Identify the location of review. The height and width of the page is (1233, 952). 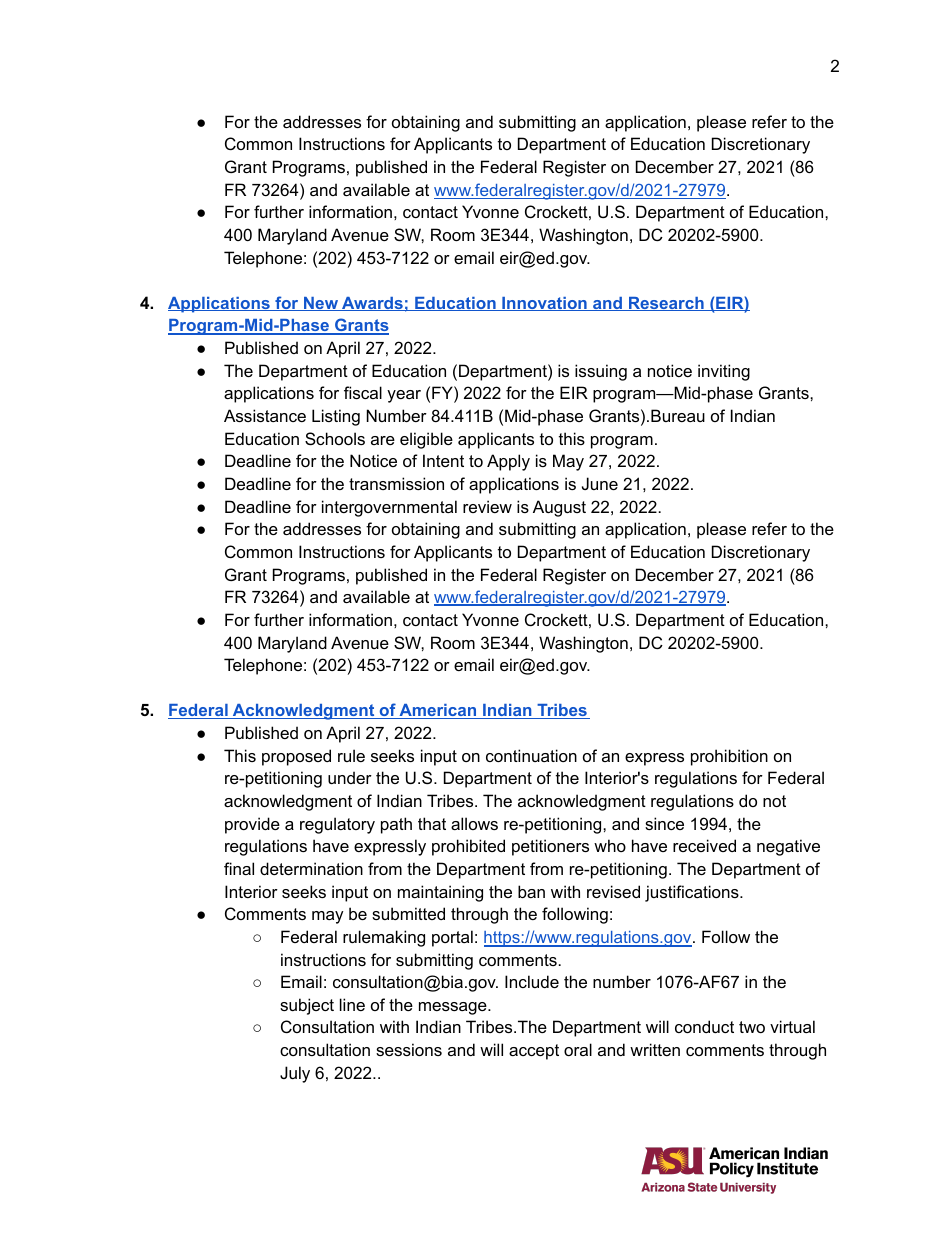
(487, 506).
